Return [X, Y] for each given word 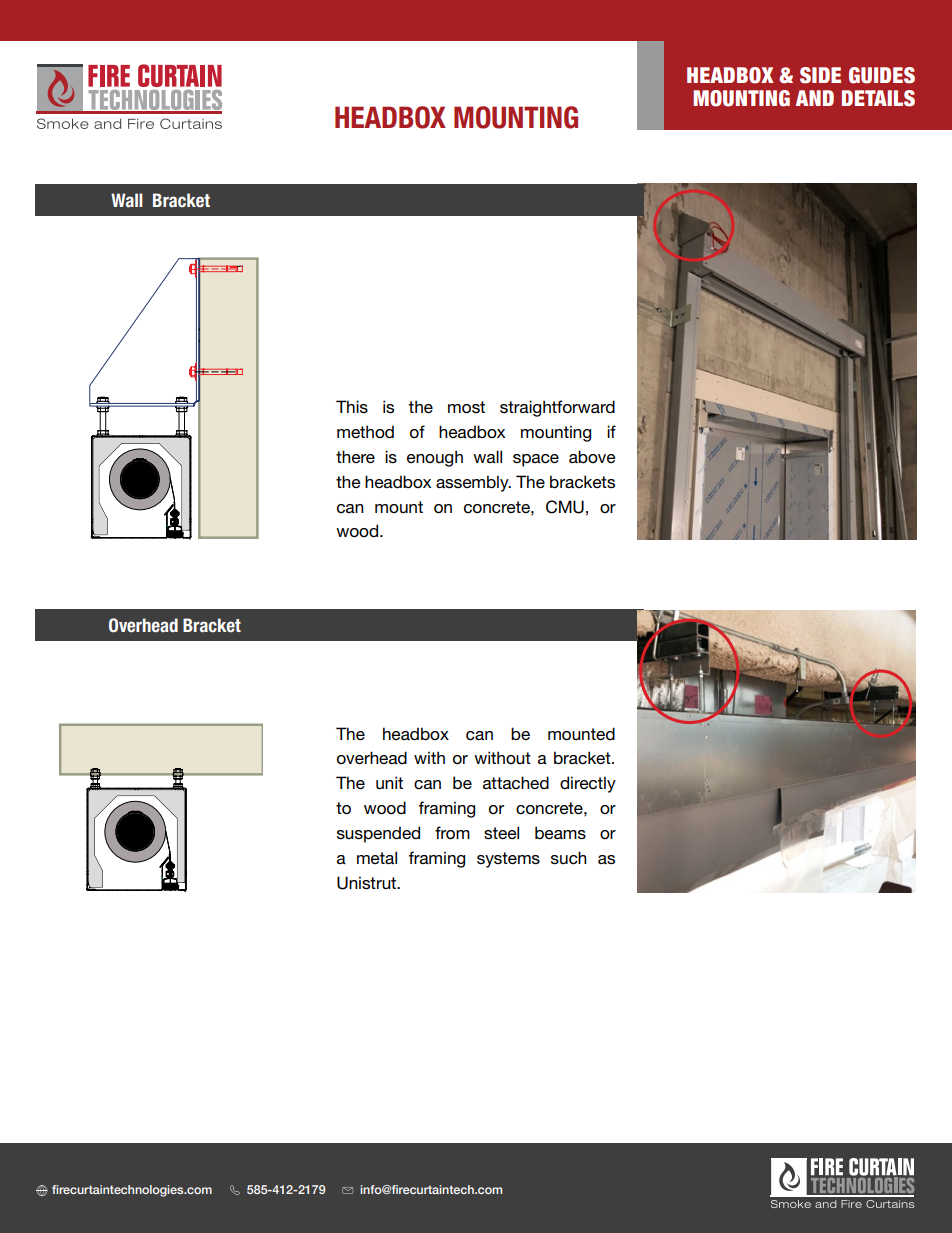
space [536, 460]
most [466, 407]
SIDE [820, 75]
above [592, 456]
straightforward [557, 408]
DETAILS [878, 98]
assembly [473, 483]
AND [815, 98]
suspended [378, 834]
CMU [565, 507]
